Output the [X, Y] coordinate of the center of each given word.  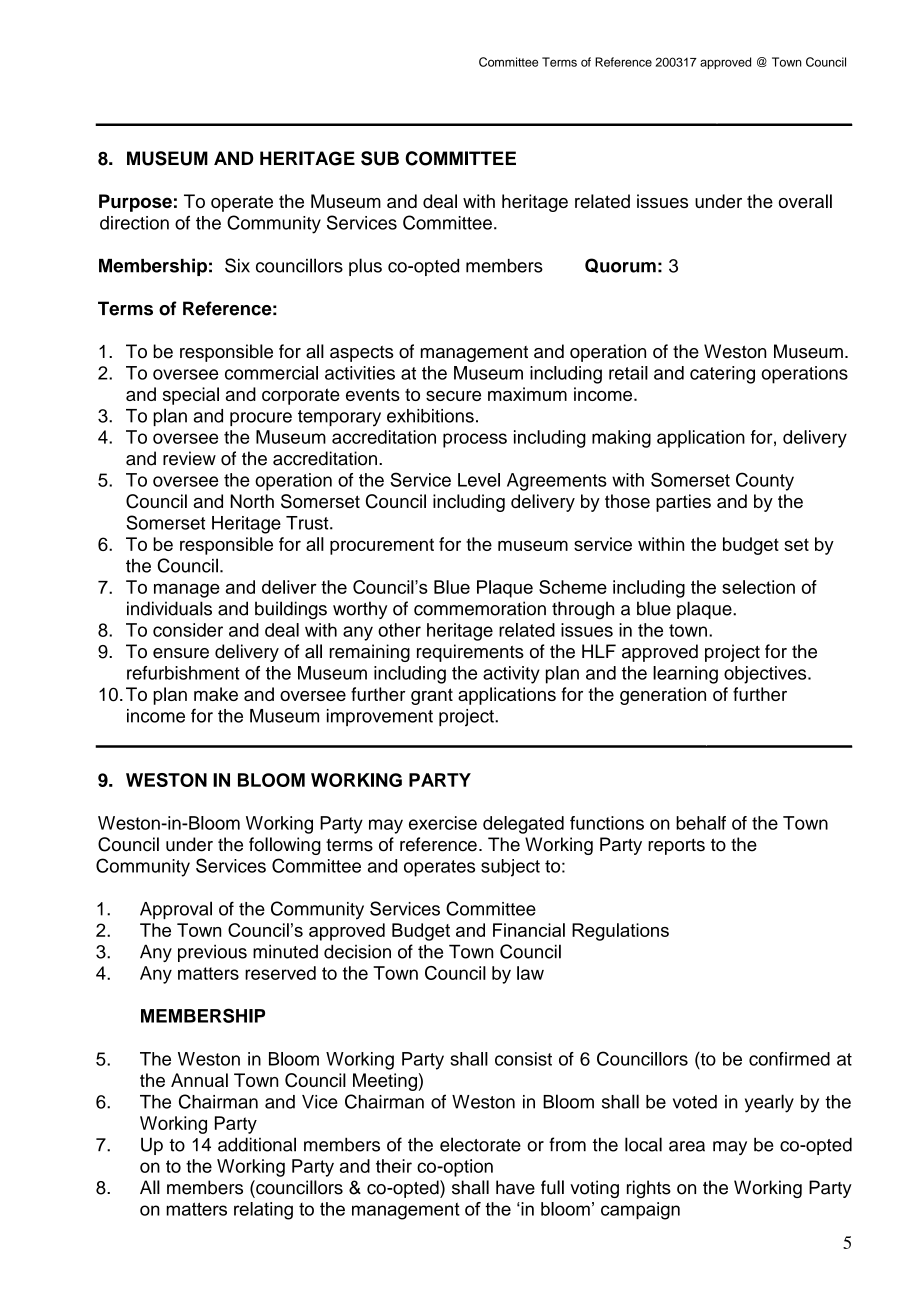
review [189, 458]
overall [805, 201]
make [216, 694]
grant [432, 696]
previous [212, 953]
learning [685, 675]
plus [365, 267]
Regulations [620, 932]
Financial [529, 930]
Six [237, 265]
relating [263, 1211]
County [765, 481]
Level [479, 480]
